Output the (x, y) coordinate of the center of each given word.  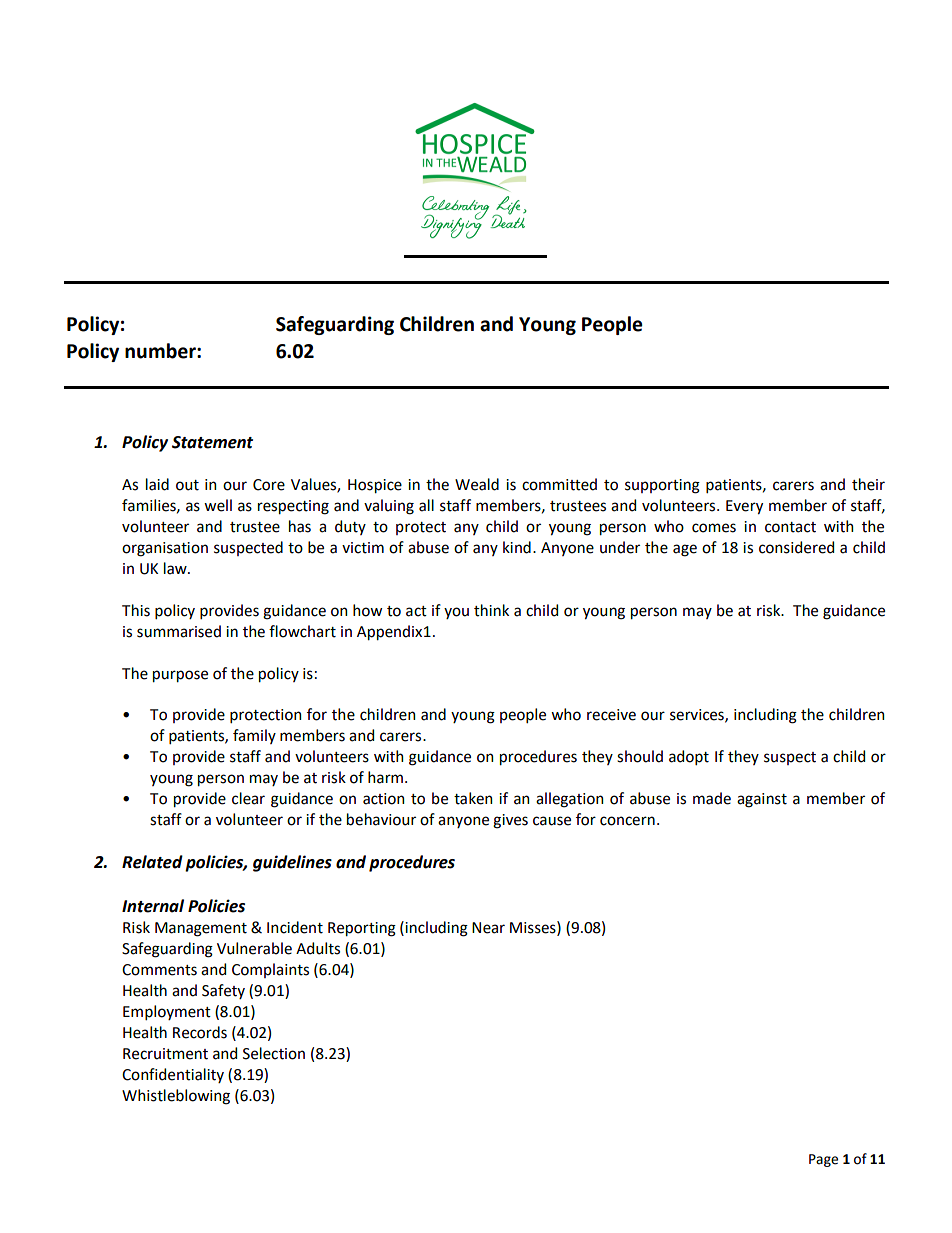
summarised (179, 631)
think (491, 610)
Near (488, 928)
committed (559, 484)
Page (823, 1160)
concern (627, 821)
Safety (223, 991)
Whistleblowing (176, 1097)
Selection (274, 1053)
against (762, 800)
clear (248, 798)
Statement (212, 442)
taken (473, 798)
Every (744, 507)
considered (796, 547)
